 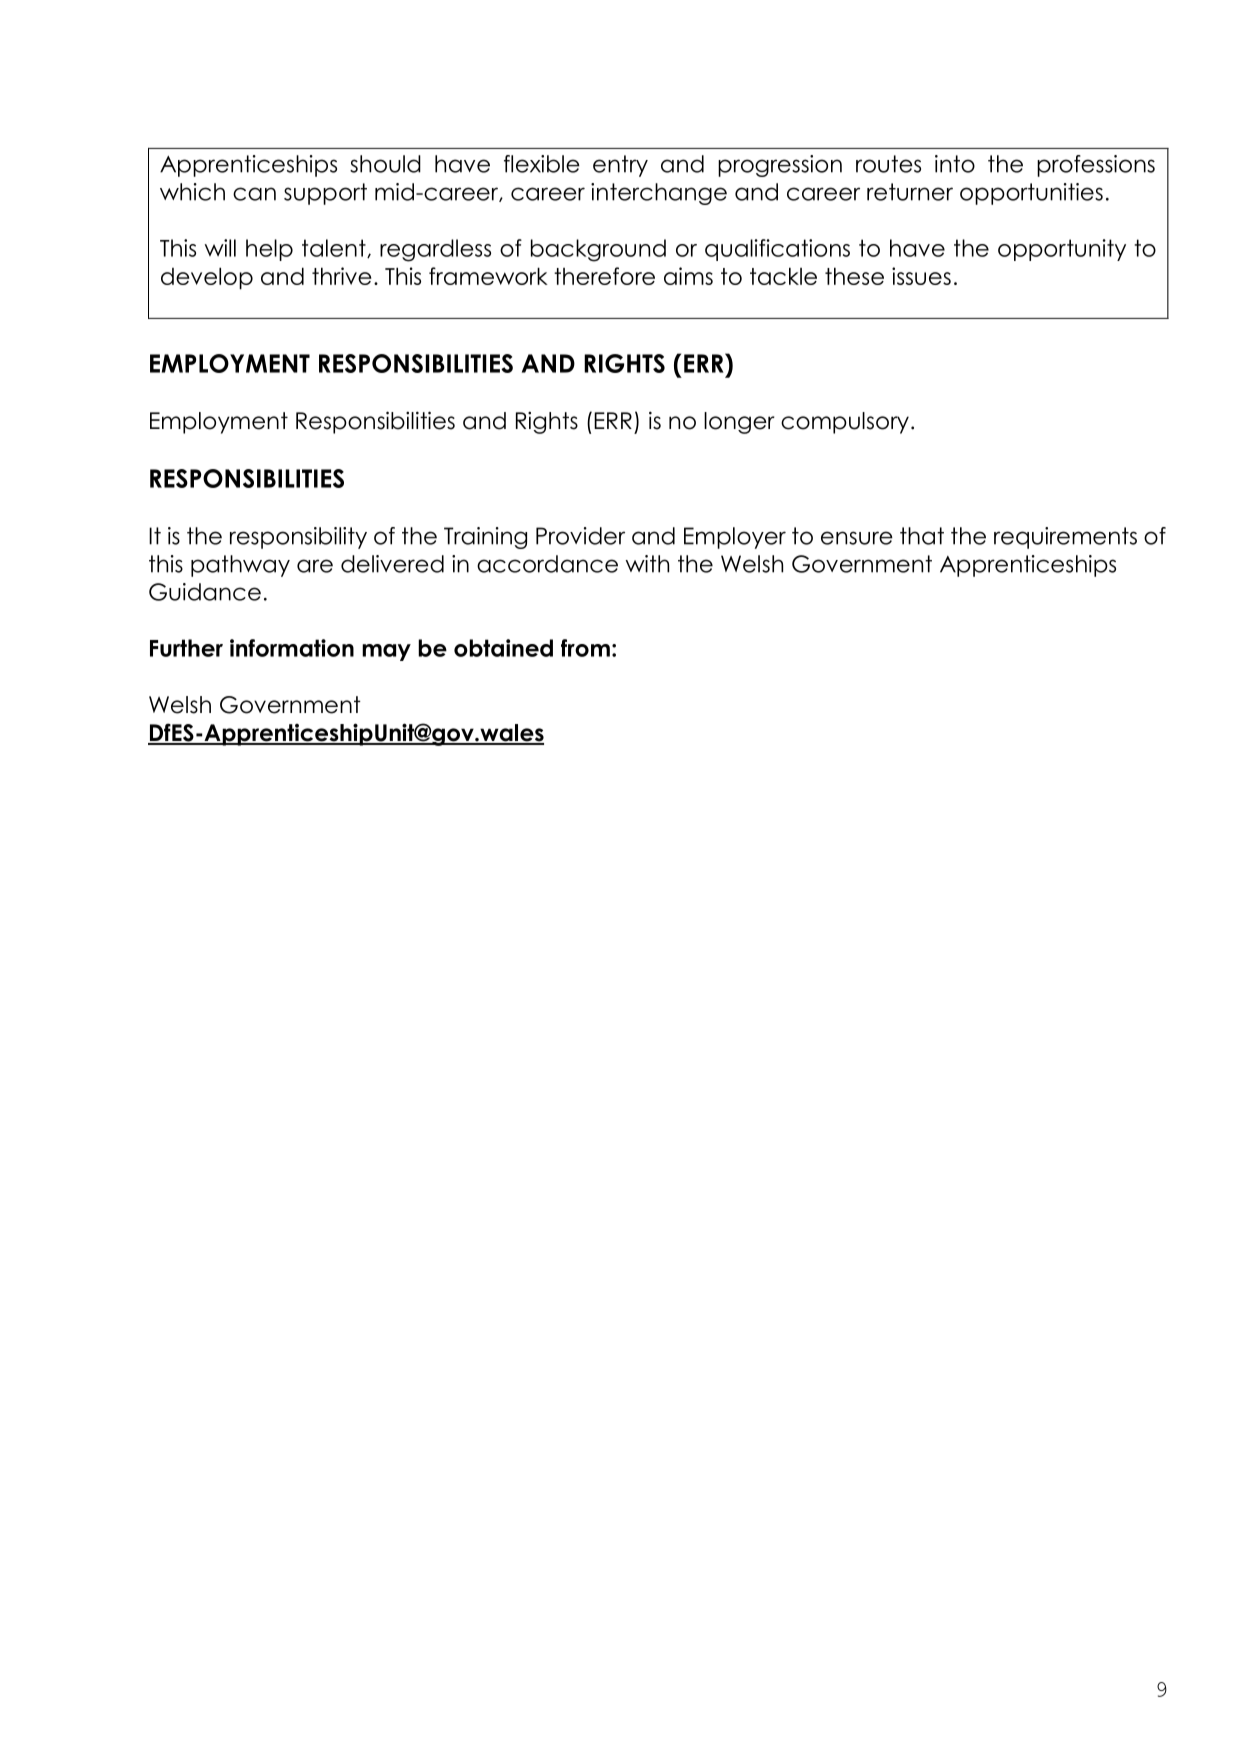 What do you see at coordinates (292, 648) in the screenshot?
I see `information` at bounding box center [292, 648].
